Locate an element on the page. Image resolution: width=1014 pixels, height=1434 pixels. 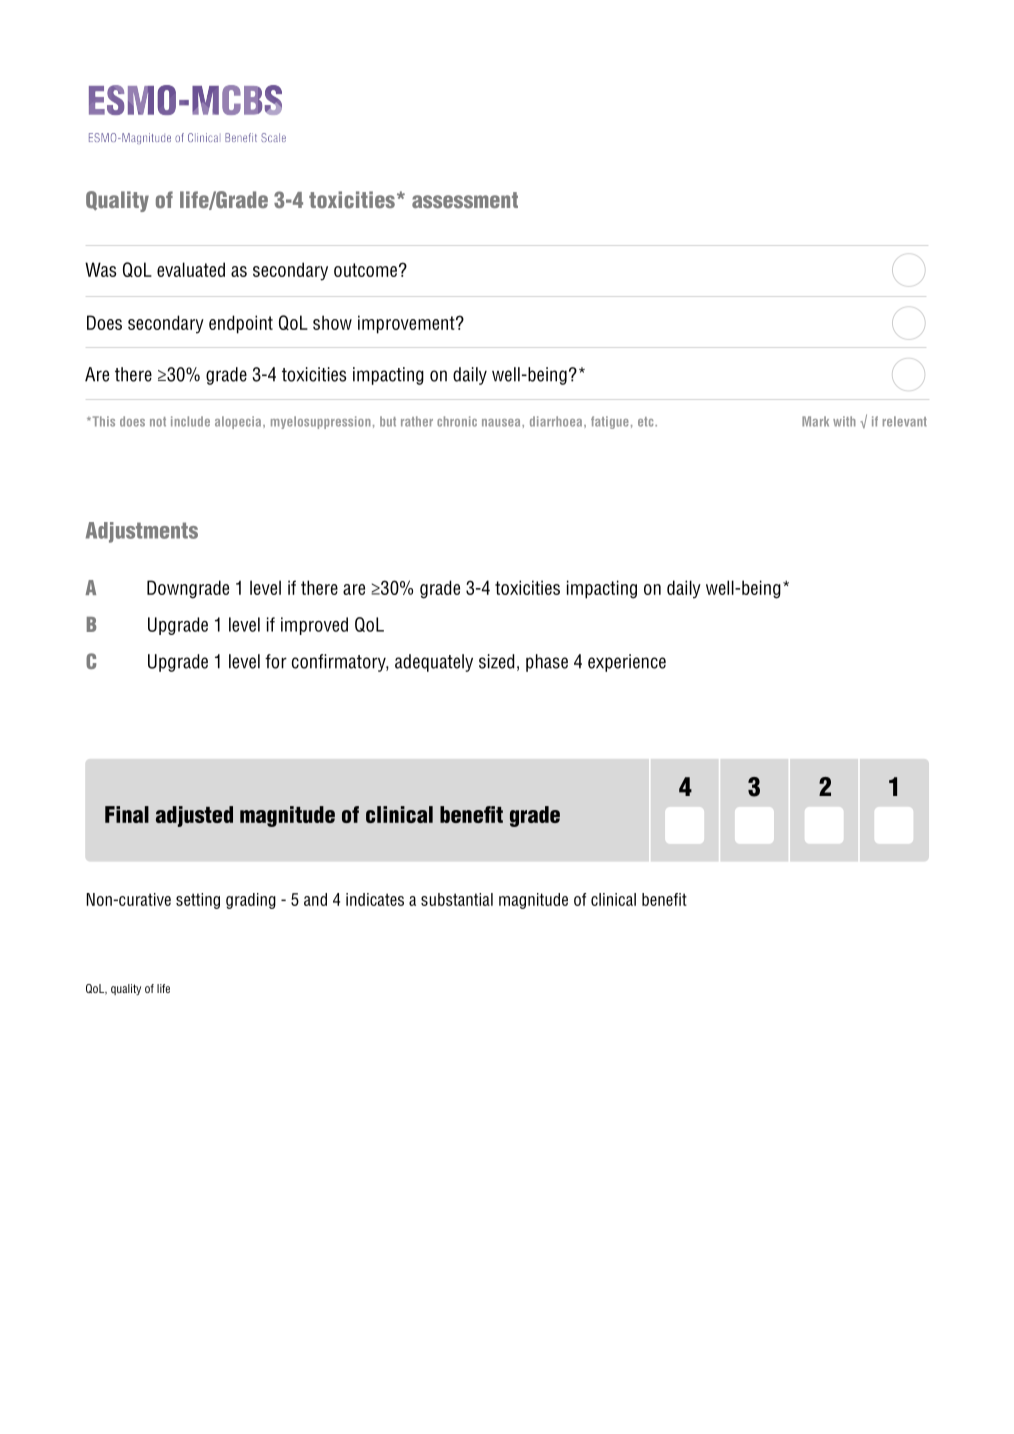
substantial is located at coordinates (457, 899).
